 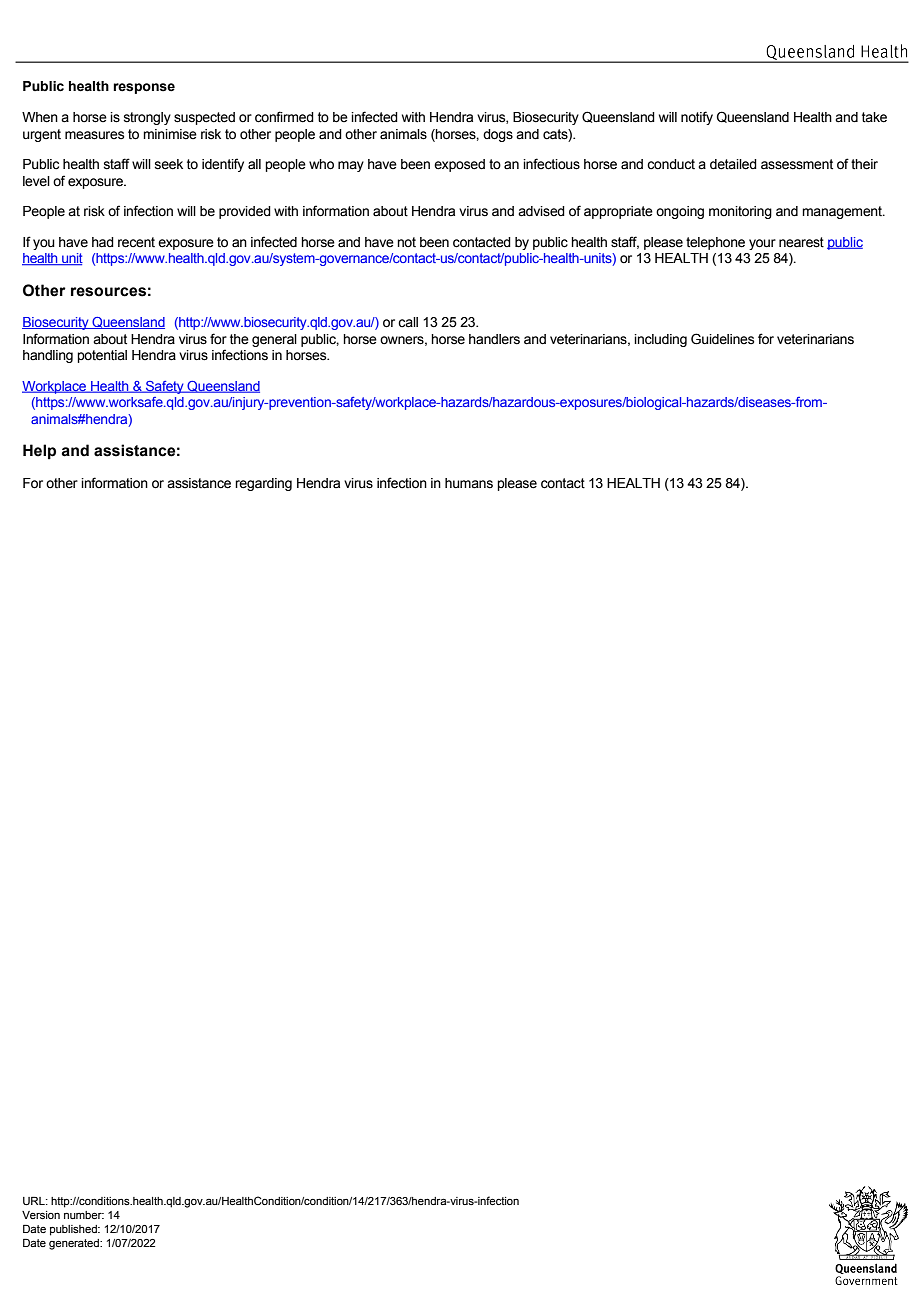 What do you see at coordinates (469, 483) in the screenshot?
I see `humans` at bounding box center [469, 483].
